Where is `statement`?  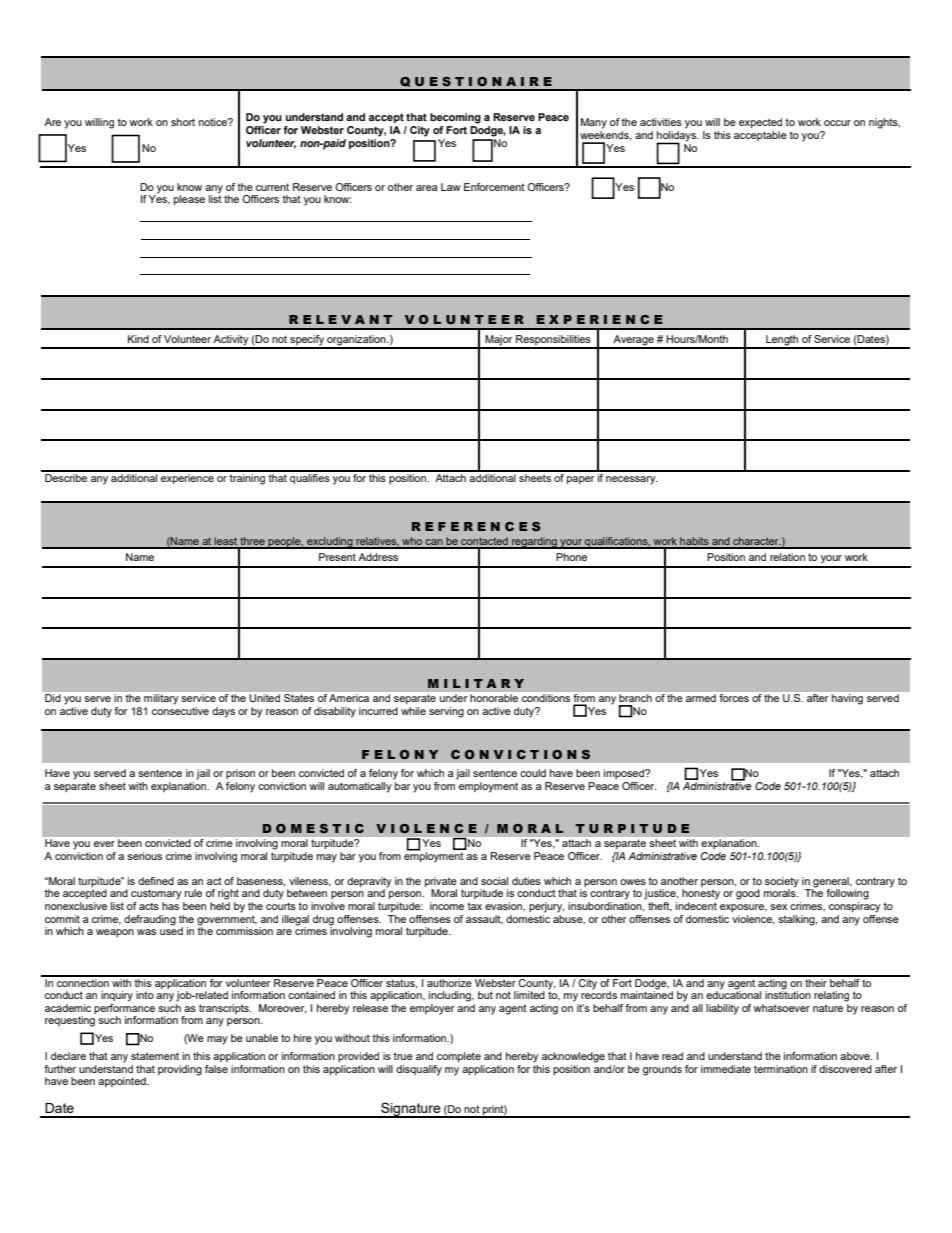 statement is located at coordinates (155, 1056).
